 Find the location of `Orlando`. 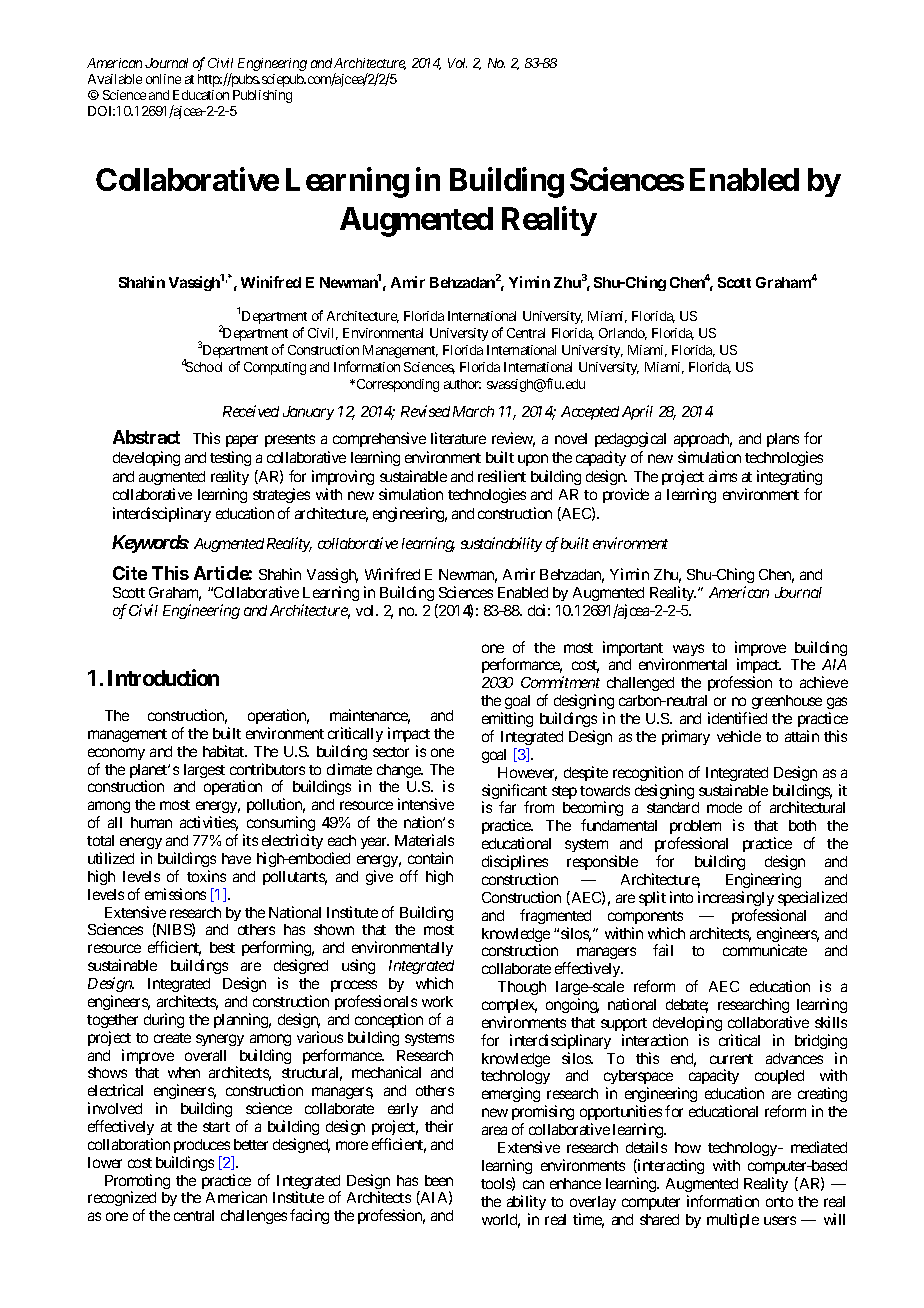

Orlando is located at coordinates (623, 334).
